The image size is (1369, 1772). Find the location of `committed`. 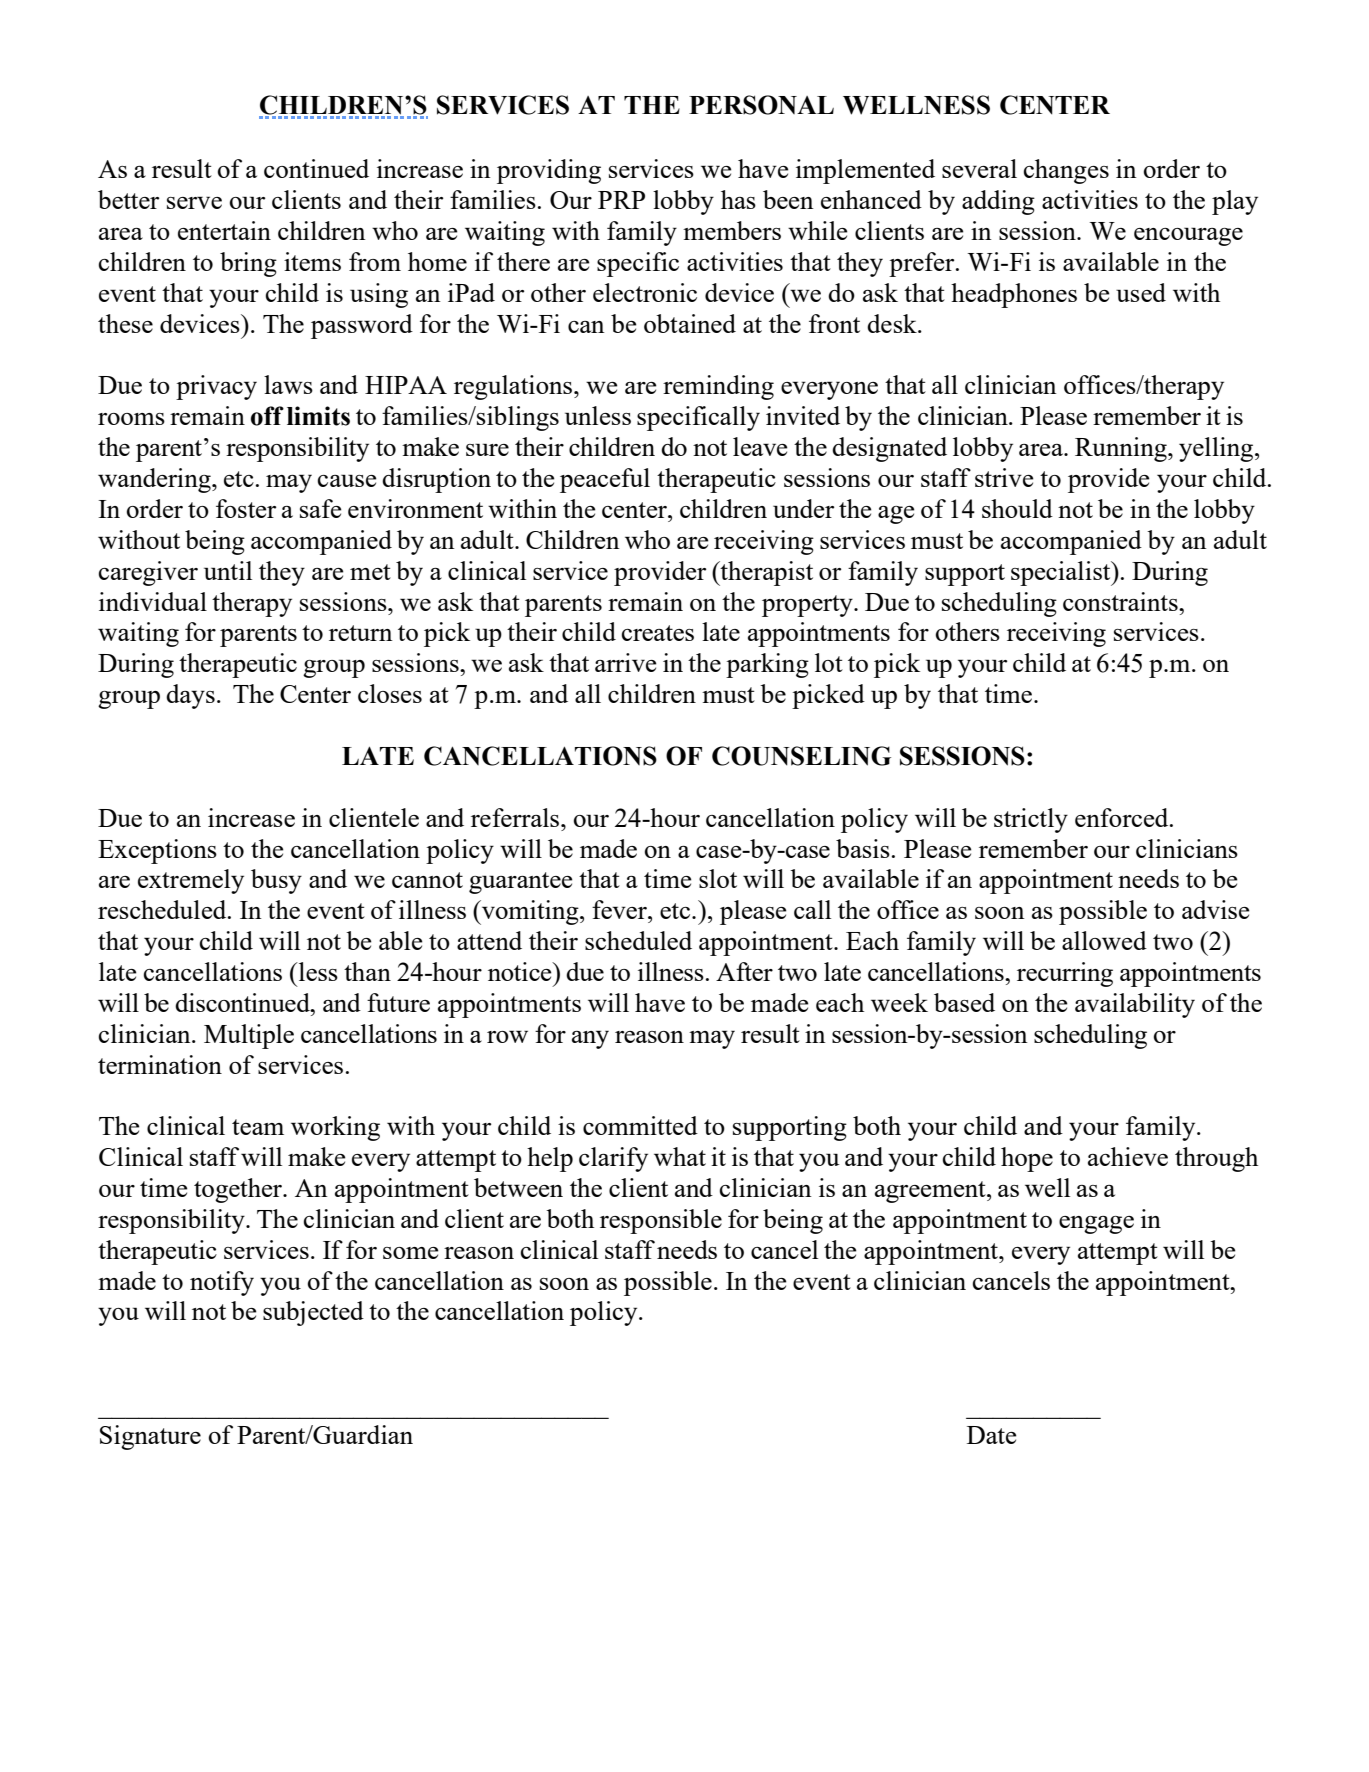

committed is located at coordinates (640, 1125).
